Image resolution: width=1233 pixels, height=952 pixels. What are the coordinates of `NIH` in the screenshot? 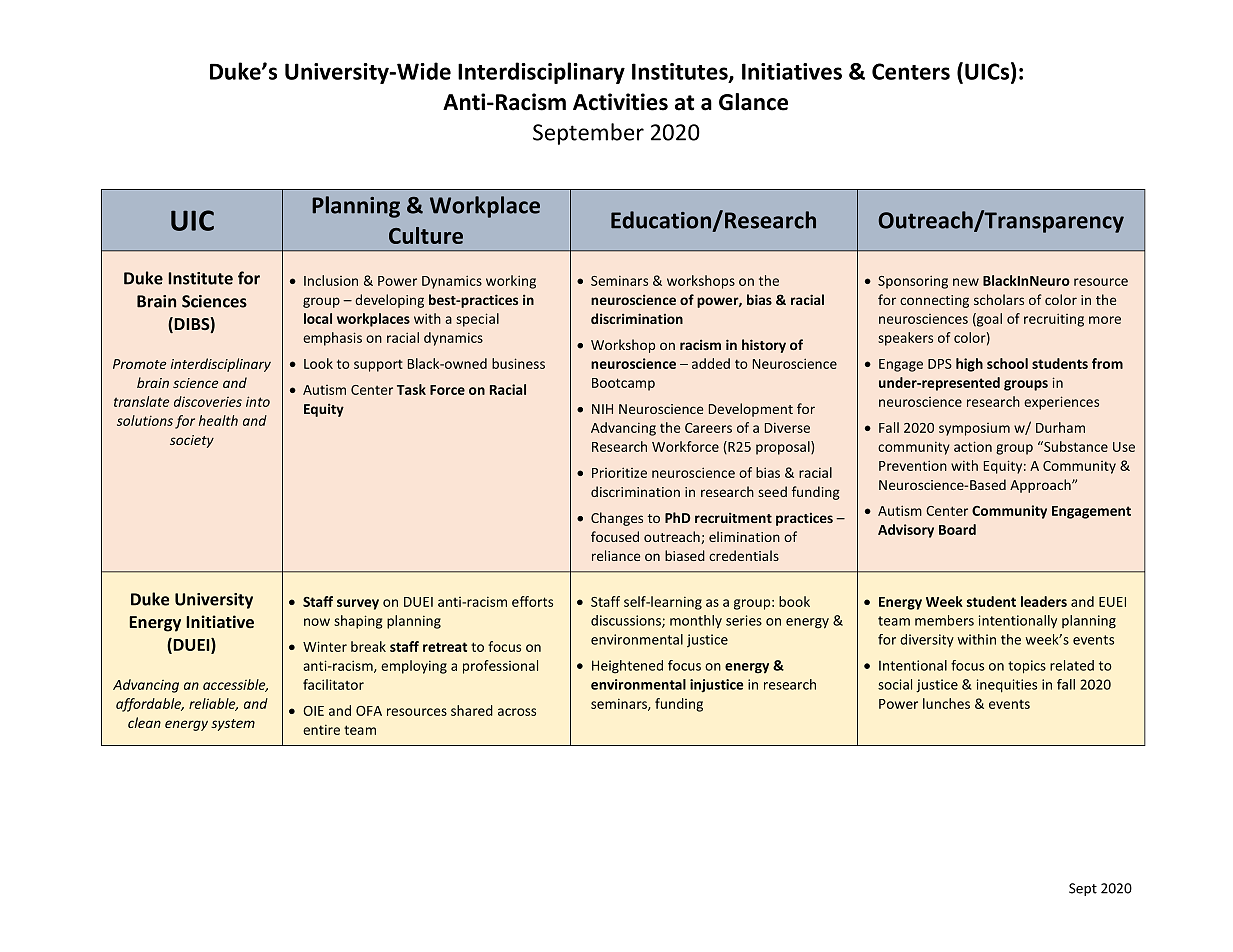 It's located at (602, 409).
